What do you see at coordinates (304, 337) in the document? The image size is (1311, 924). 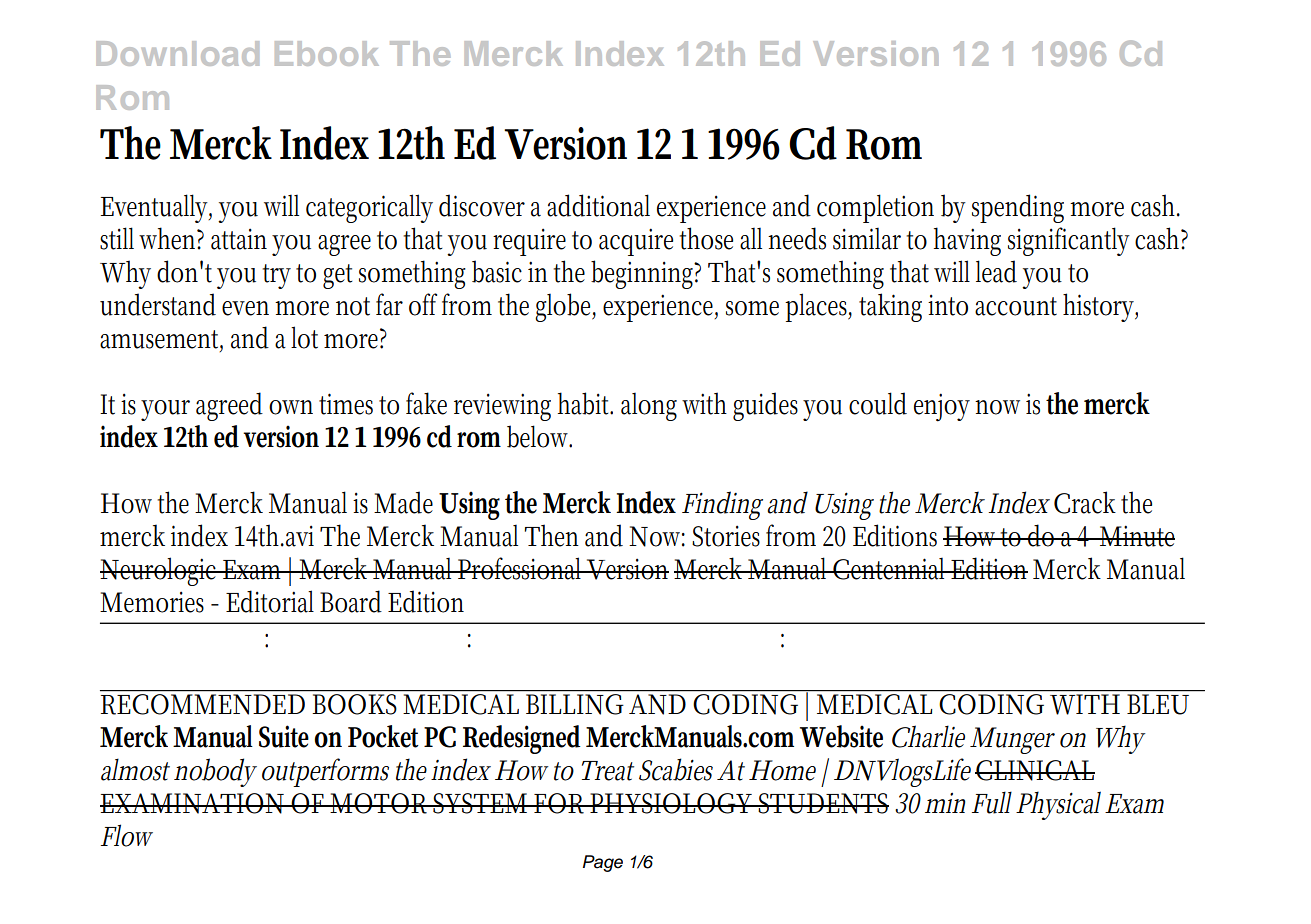 I see `lot` at bounding box center [304, 337].
